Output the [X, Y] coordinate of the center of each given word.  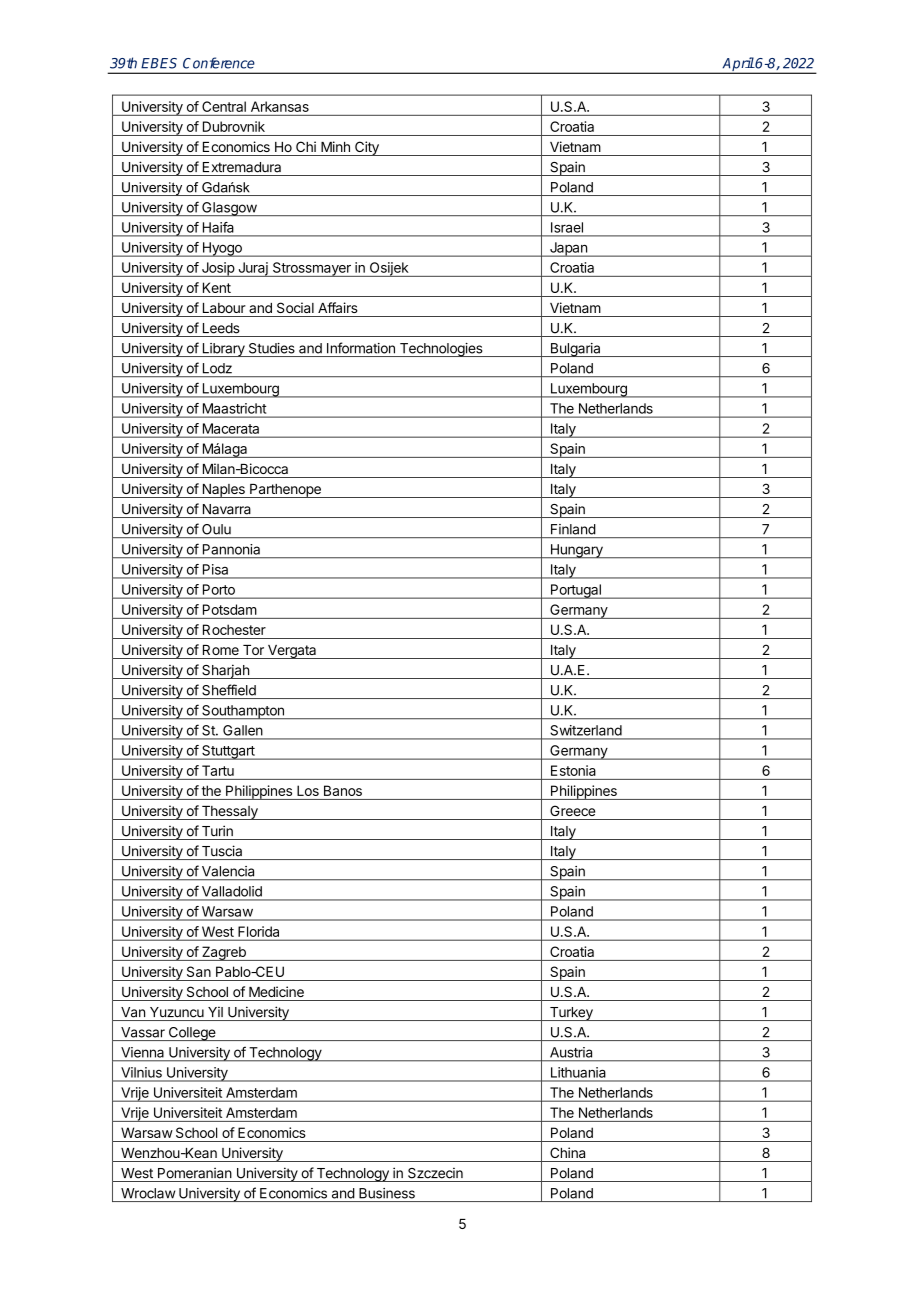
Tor [253, 650]
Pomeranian [195, 1173]
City [367, 148]
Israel [567, 227]
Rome [221, 650]
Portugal [575, 591]
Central [224, 106]
